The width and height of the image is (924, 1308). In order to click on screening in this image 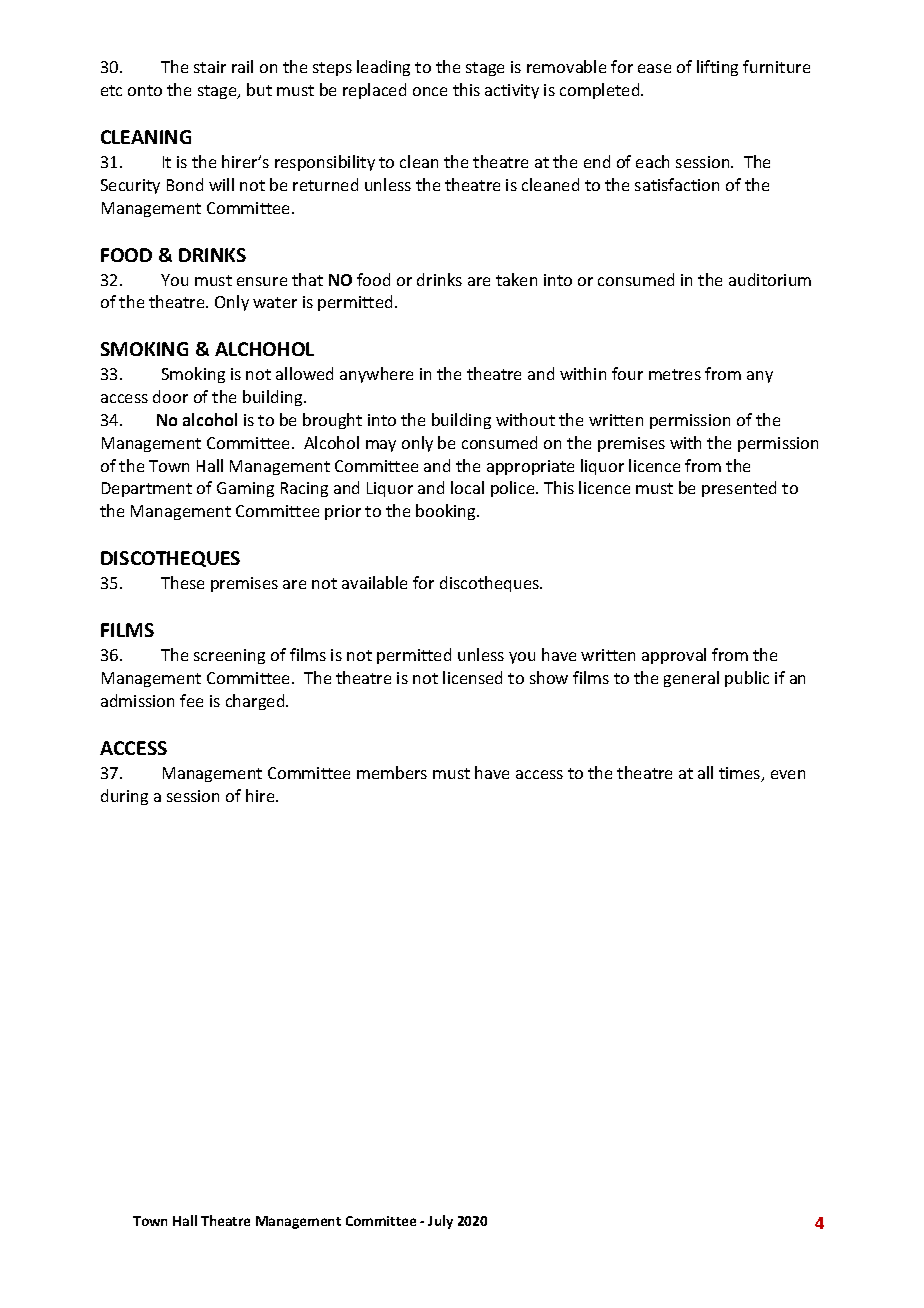, I will do `click(229, 656)`.
